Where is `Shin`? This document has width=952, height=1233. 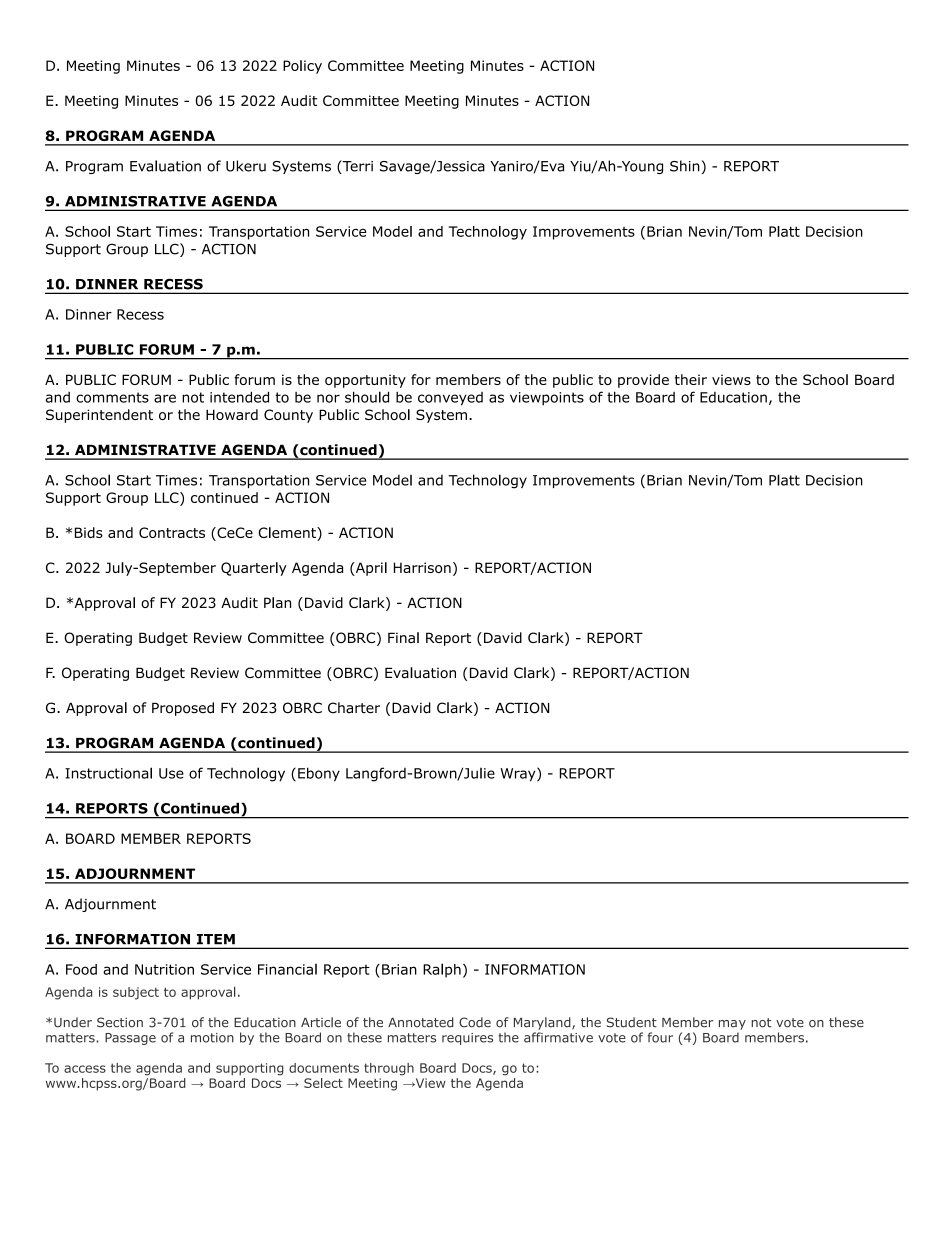 Shin is located at coordinates (685, 166).
